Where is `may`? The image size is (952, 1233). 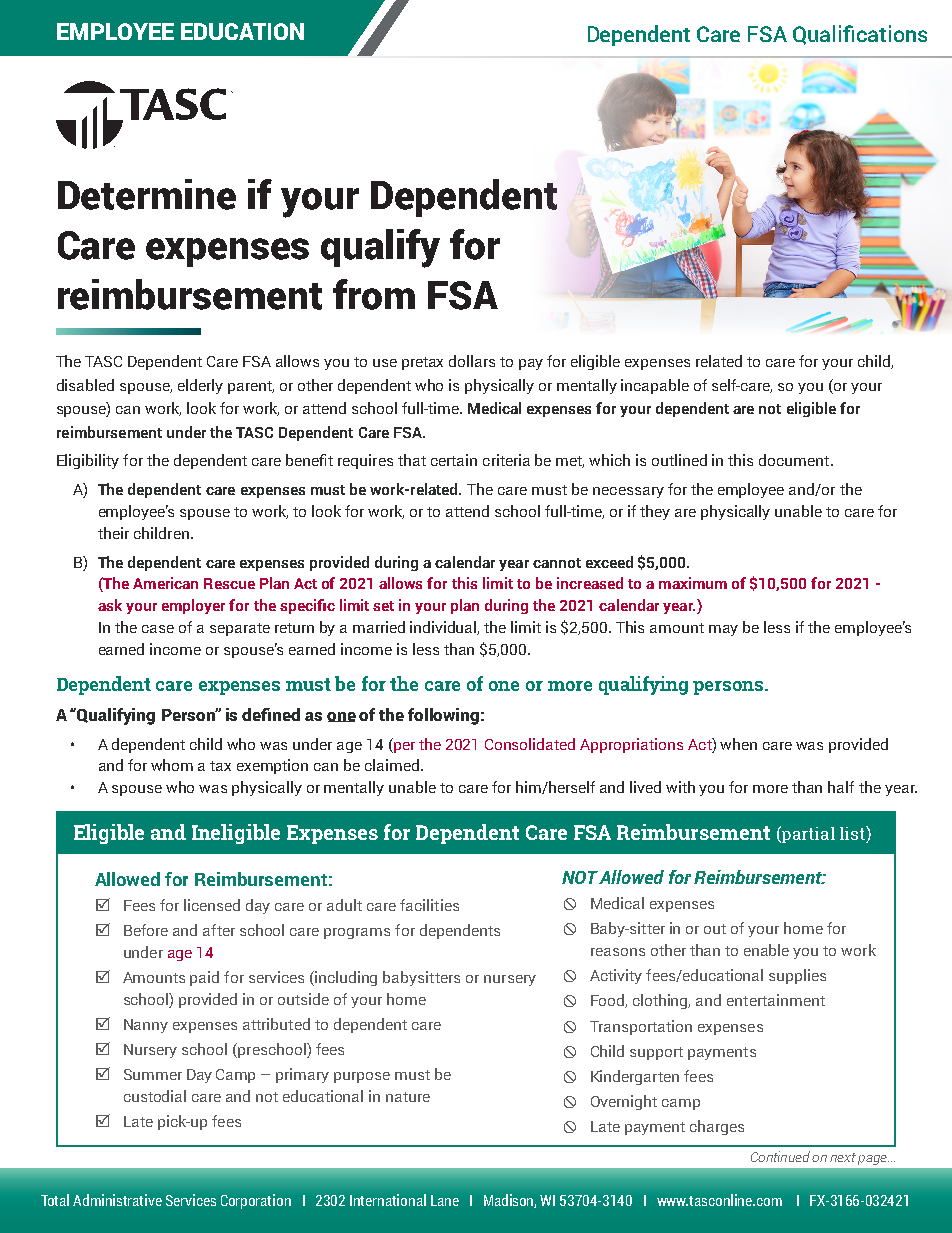 may is located at coordinates (723, 630).
